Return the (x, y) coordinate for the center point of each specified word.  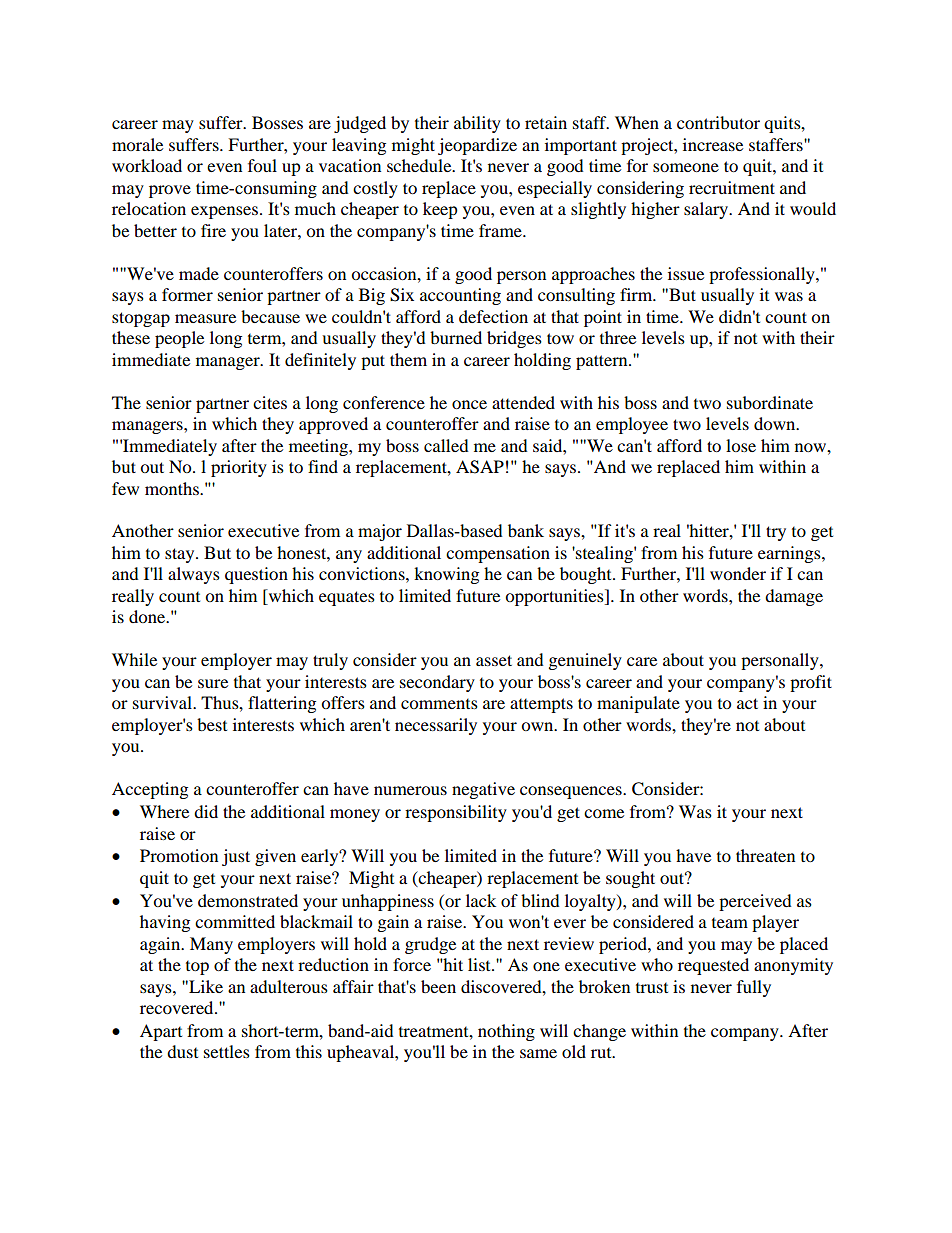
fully (754, 988)
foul (262, 165)
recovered (178, 1007)
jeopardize (477, 146)
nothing (506, 1032)
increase (713, 144)
